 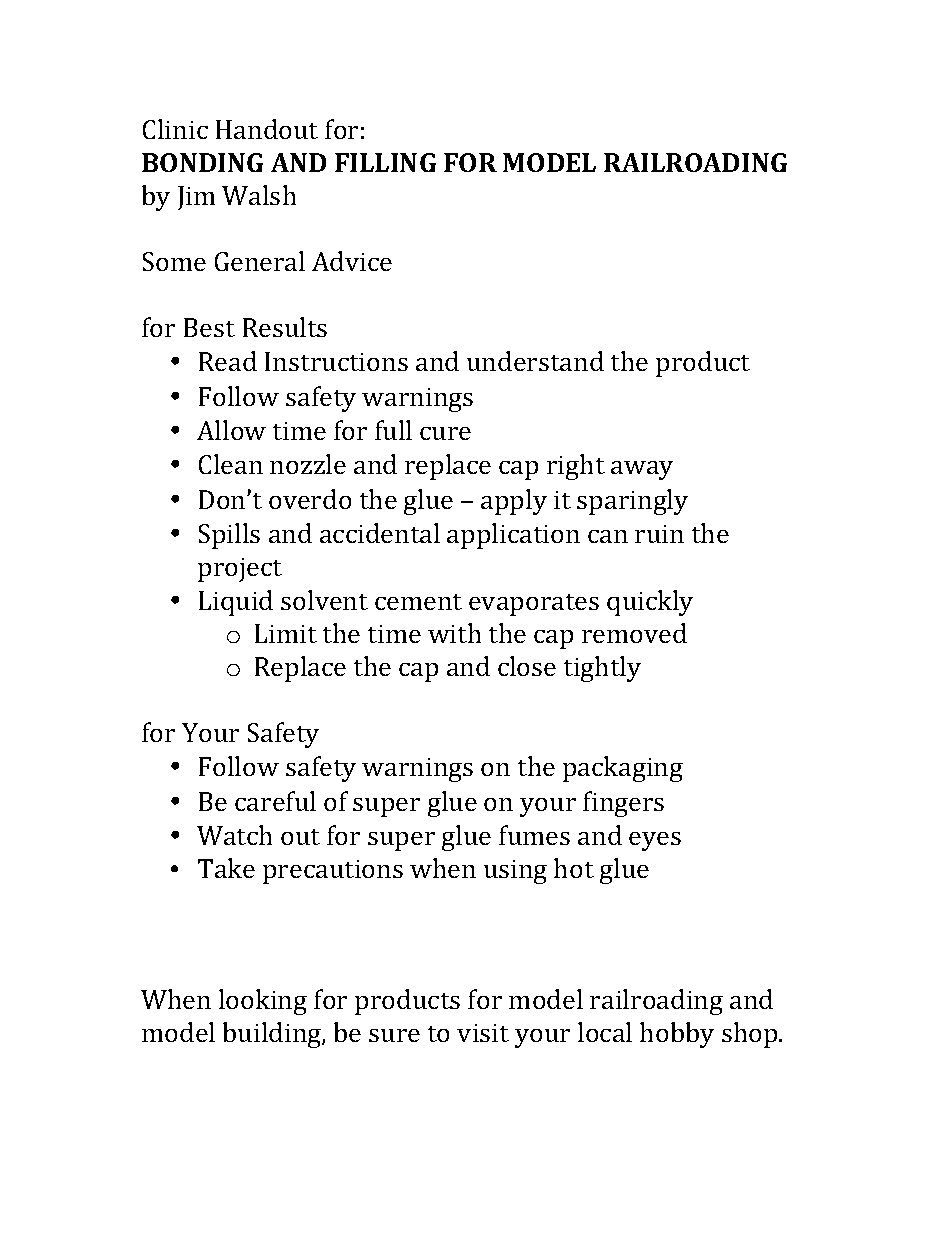 What do you see at coordinates (535, 361) in the image?
I see `understand` at bounding box center [535, 361].
